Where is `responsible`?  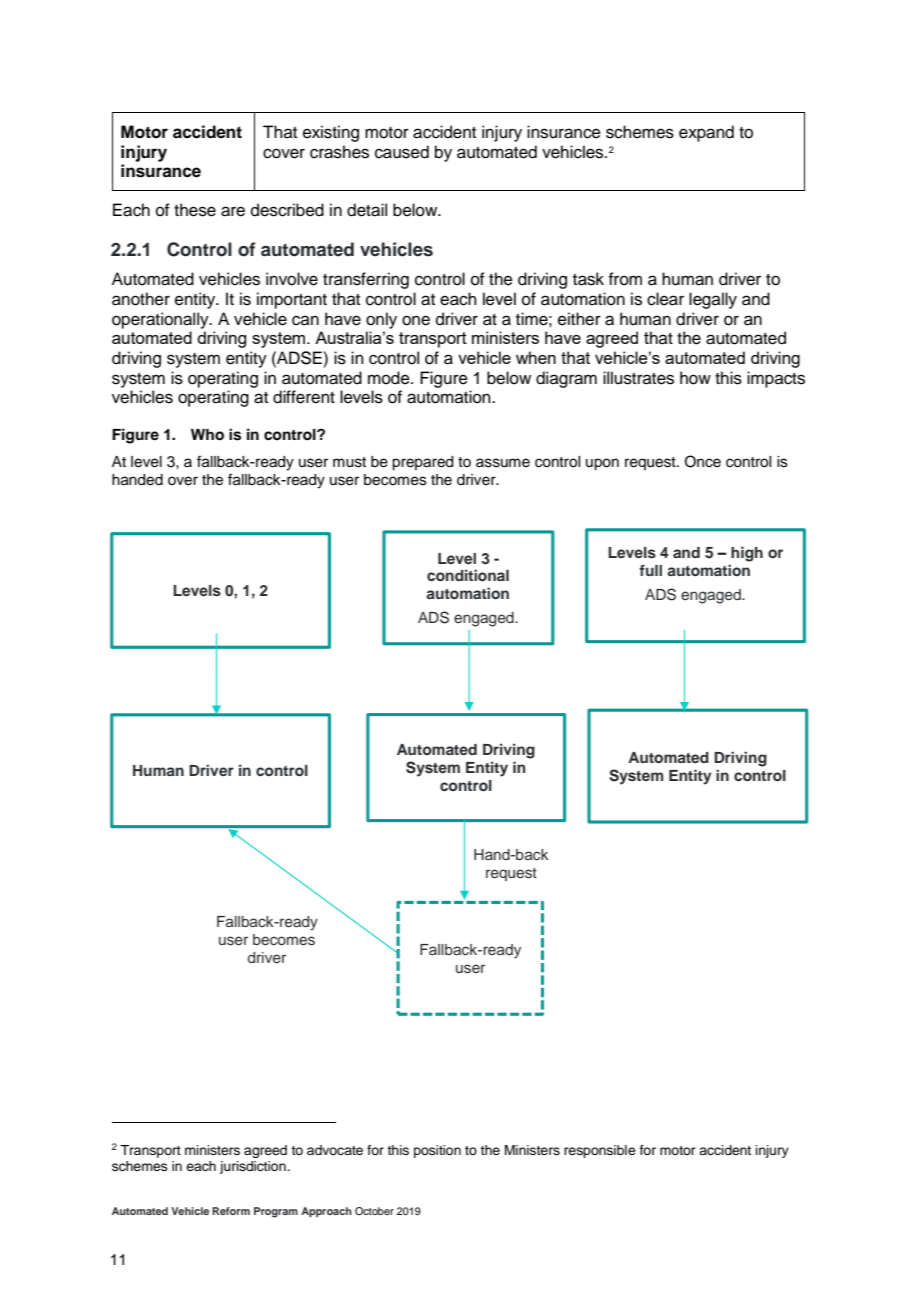
responsible is located at coordinates (600, 1151).
